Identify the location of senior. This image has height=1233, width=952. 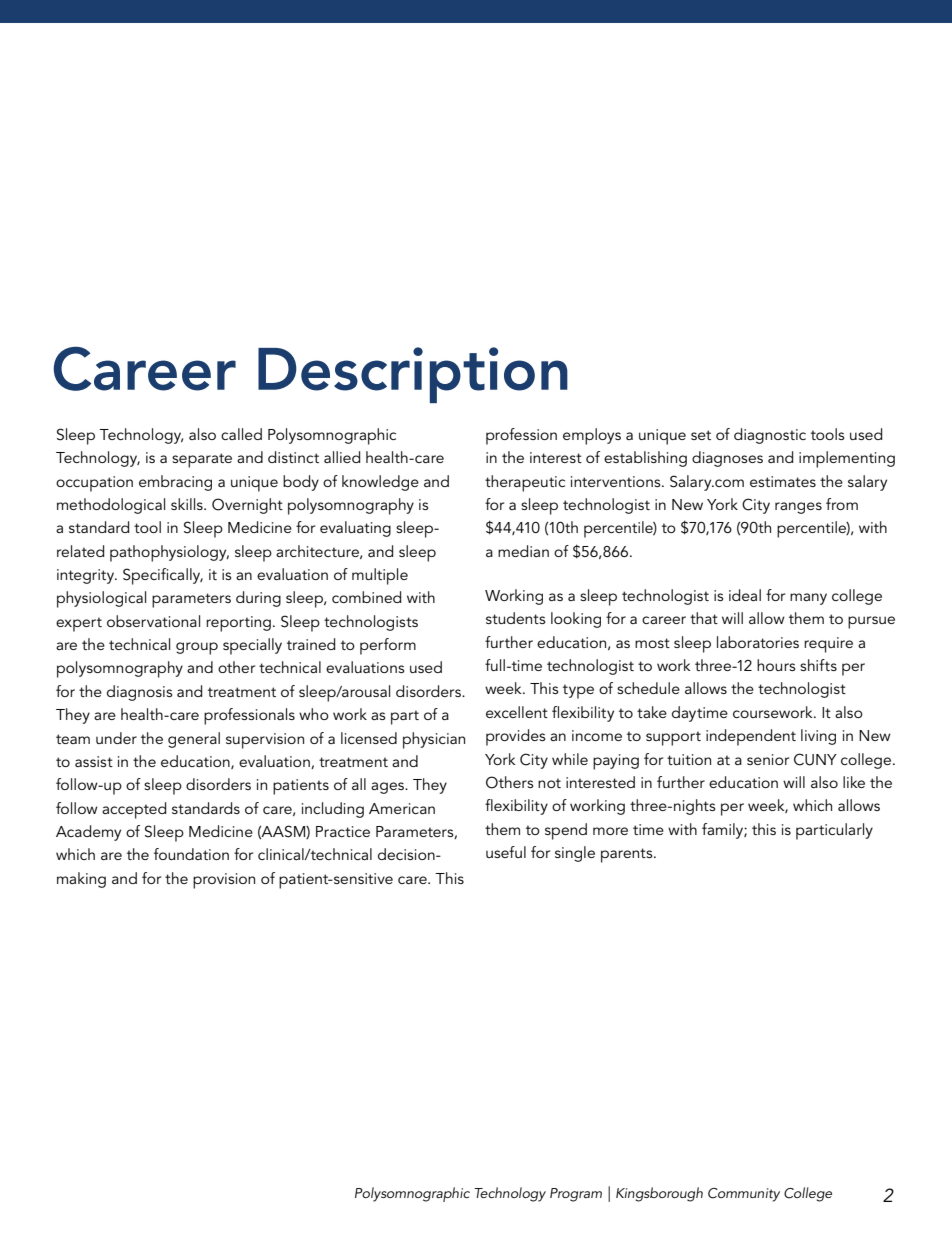
(768, 759).
